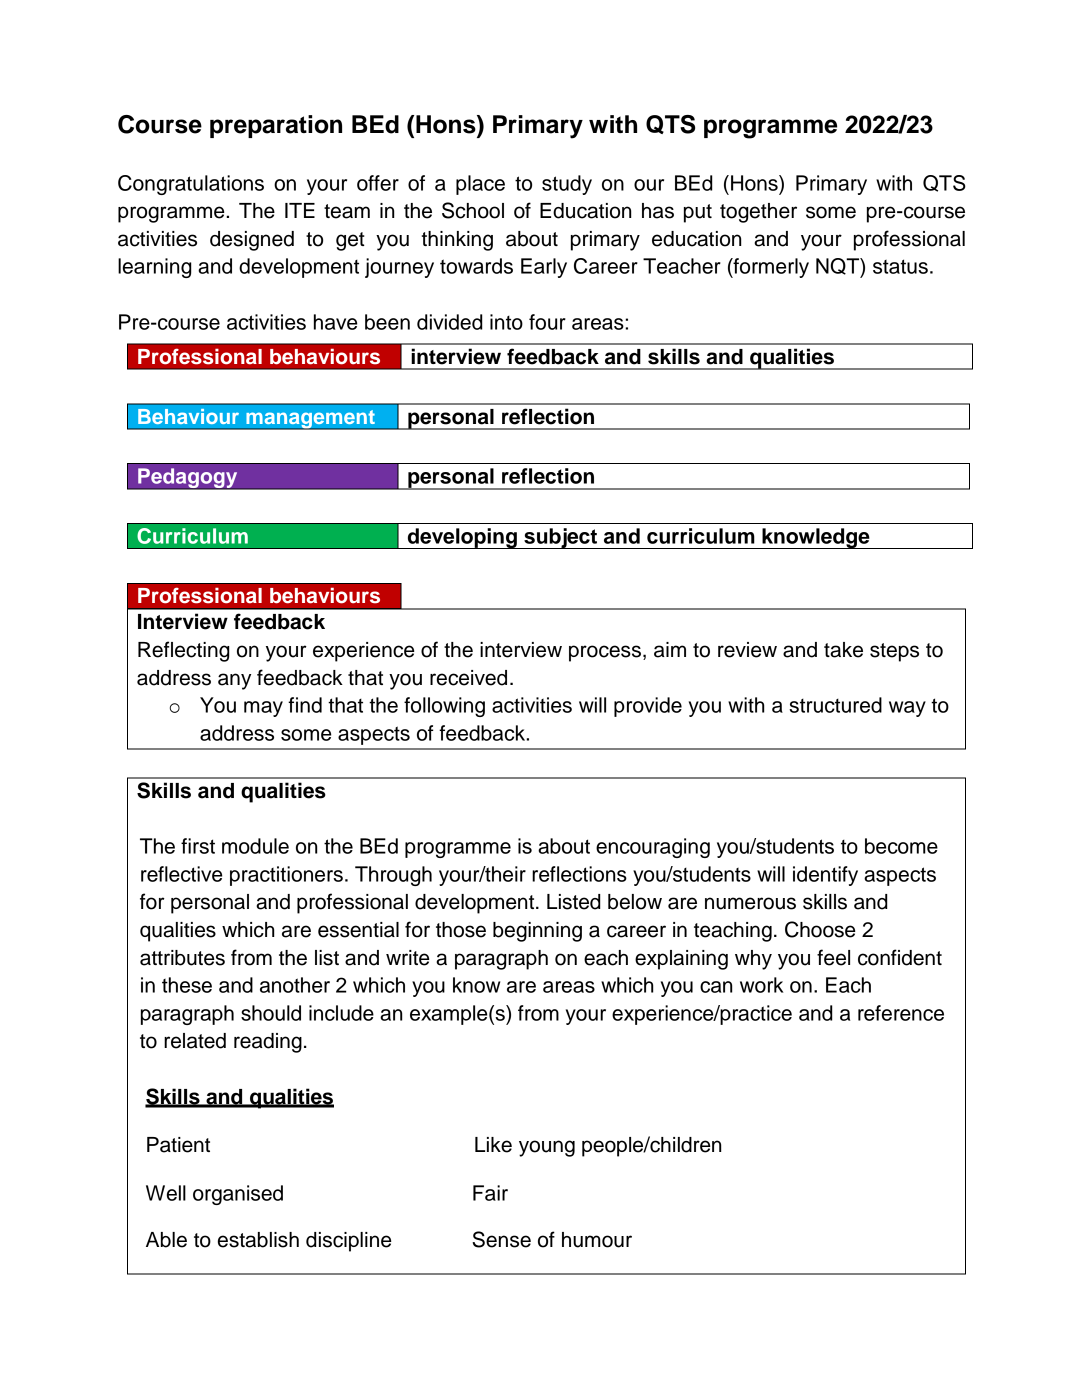 The image size is (1073, 1388). Describe the element at coordinates (900, 266) in the screenshot. I see `status` at that location.
